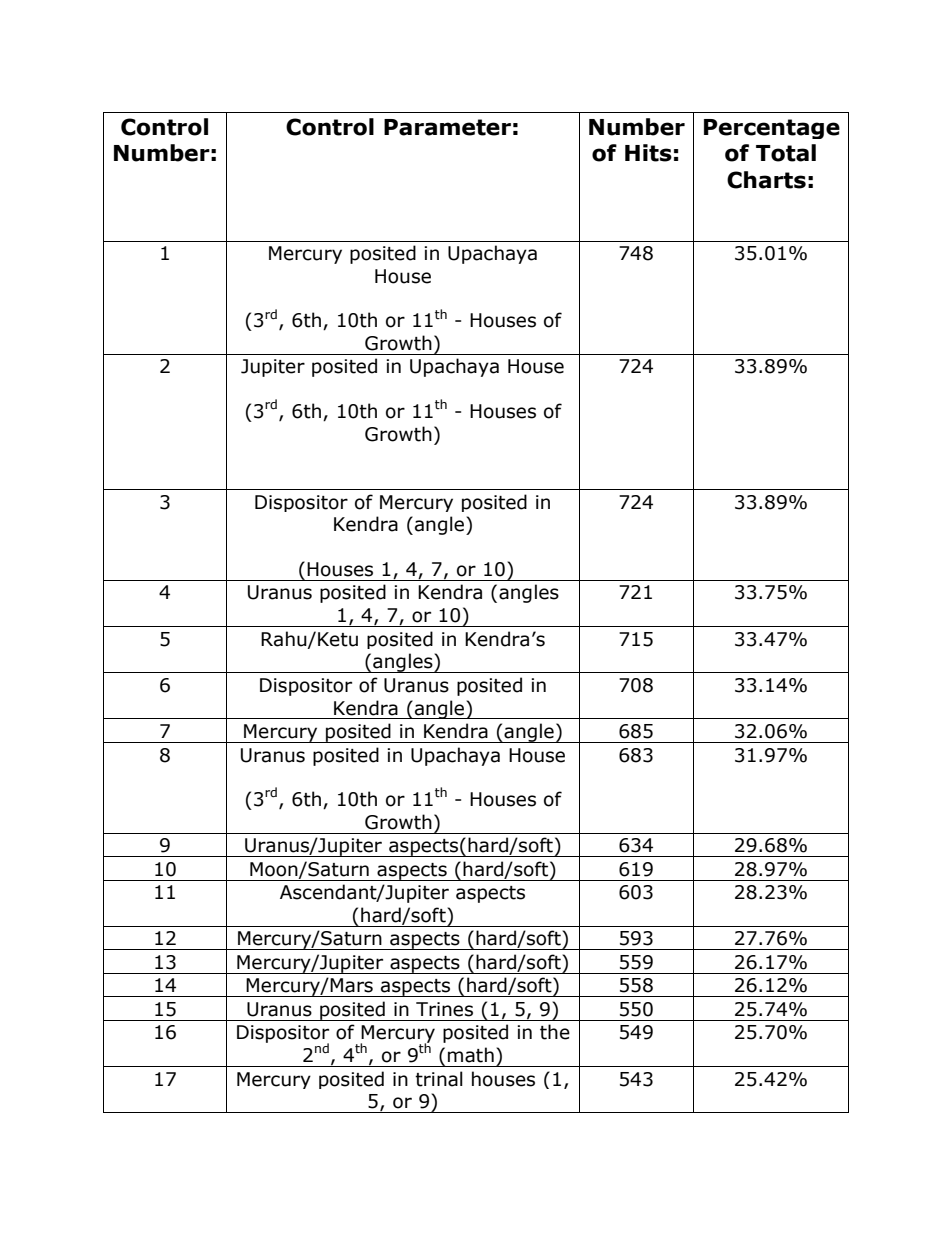 The image size is (952, 1233). What do you see at coordinates (786, 153) in the screenshot?
I see `Total` at bounding box center [786, 153].
